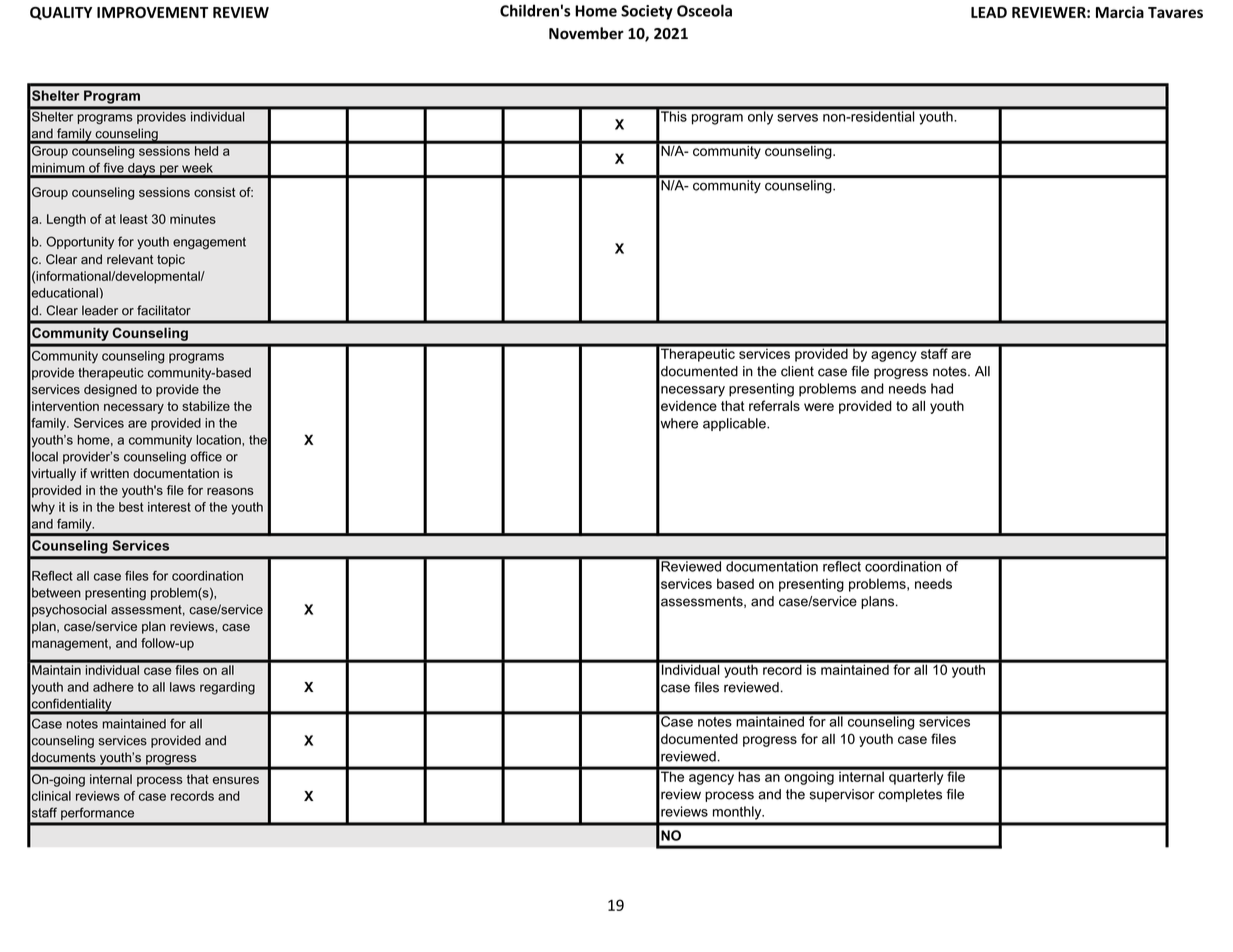 Image resolution: width=1233 pixels, height=952 pixels. What do you see at coordinates (797, 118) in the screenshot?
I see `serves` at bounding box center [797, 118].
